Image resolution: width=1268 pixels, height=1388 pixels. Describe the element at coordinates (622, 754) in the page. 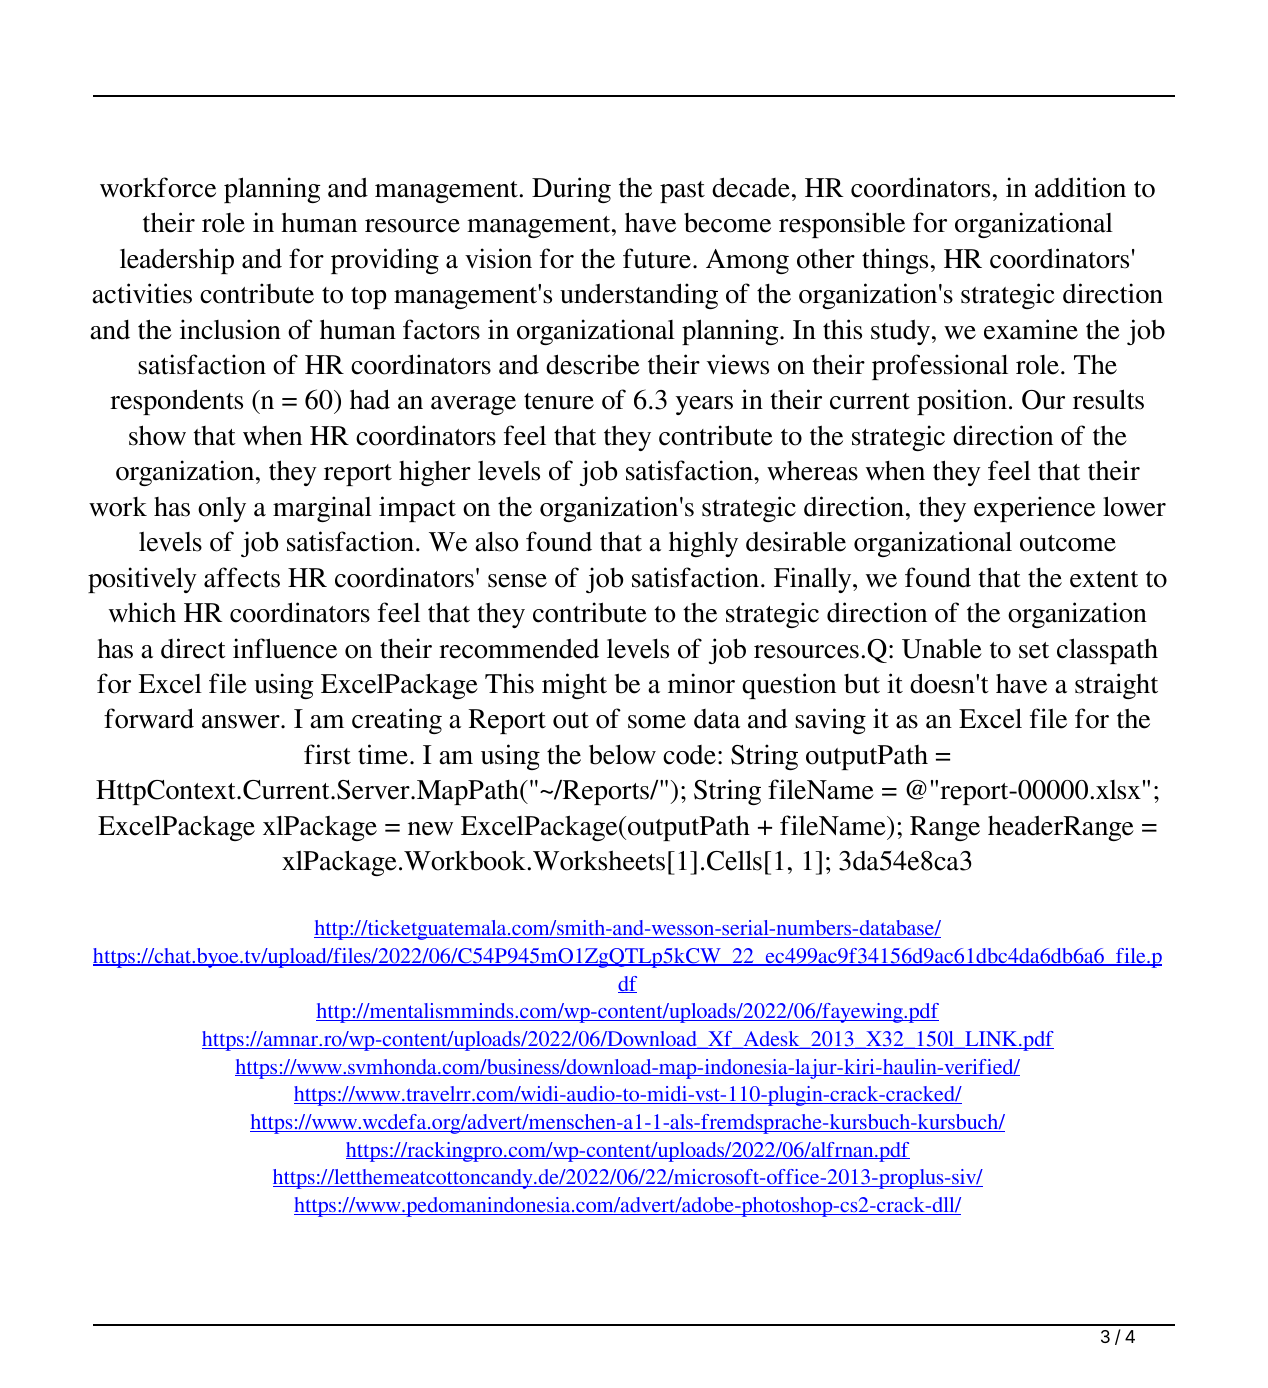

I see `below` at that location.
